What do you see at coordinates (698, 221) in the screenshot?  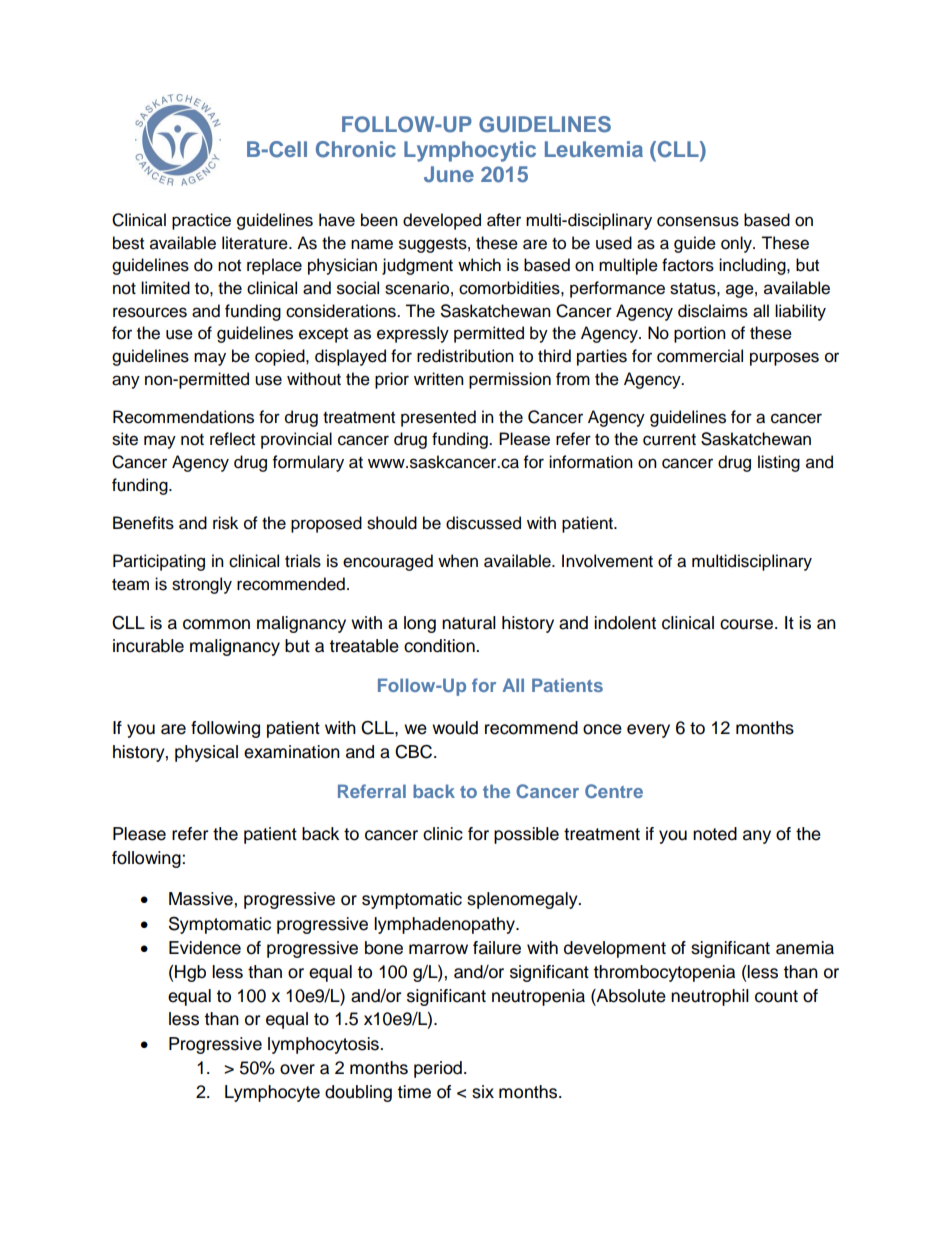 I see `consensus` at bounding box center [698, 221].
